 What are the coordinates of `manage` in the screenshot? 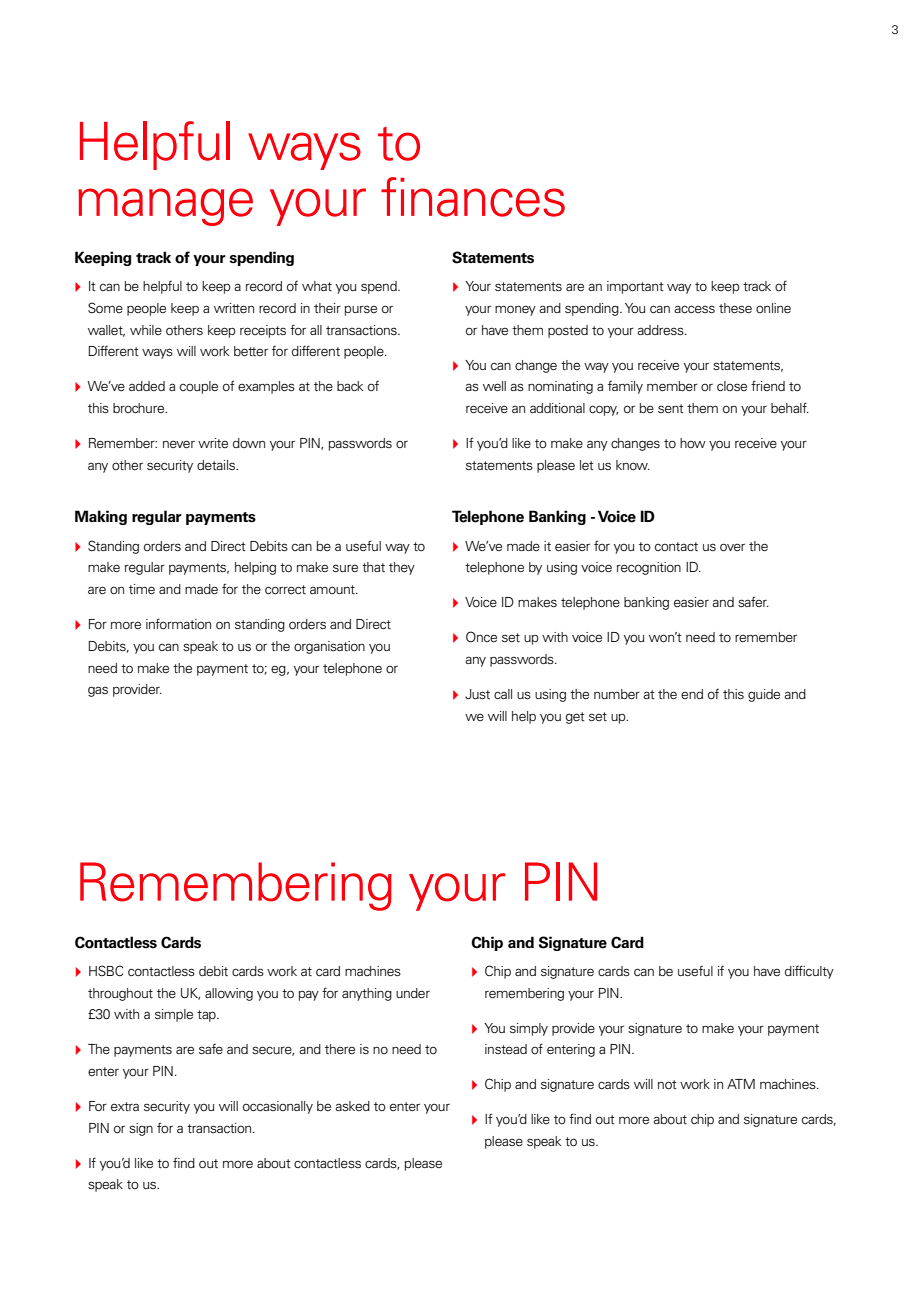 It's located at (165, 207).
